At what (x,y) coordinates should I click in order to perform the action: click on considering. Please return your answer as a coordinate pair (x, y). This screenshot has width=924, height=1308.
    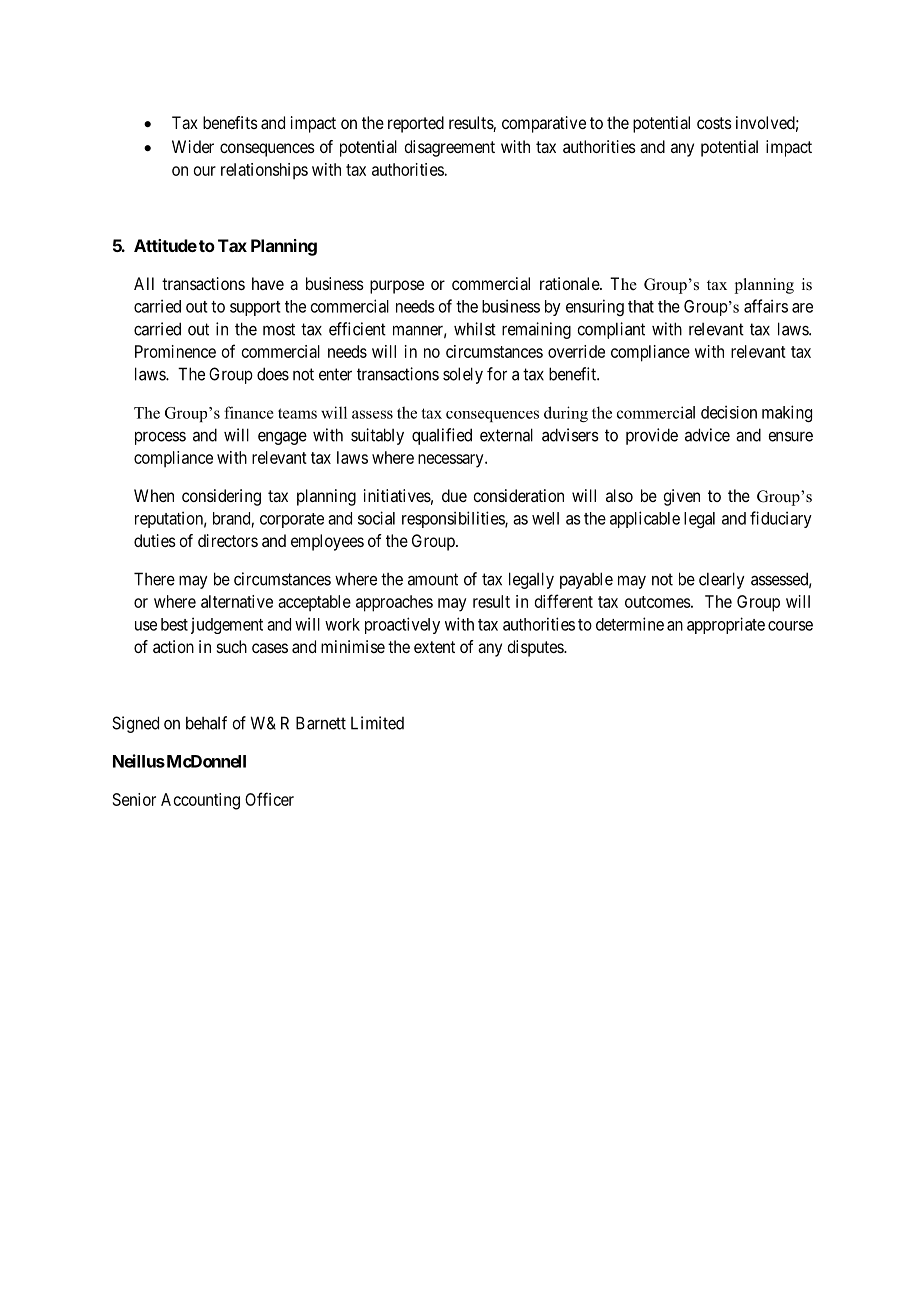
    Looking at the image, I should click on (221, 497).
